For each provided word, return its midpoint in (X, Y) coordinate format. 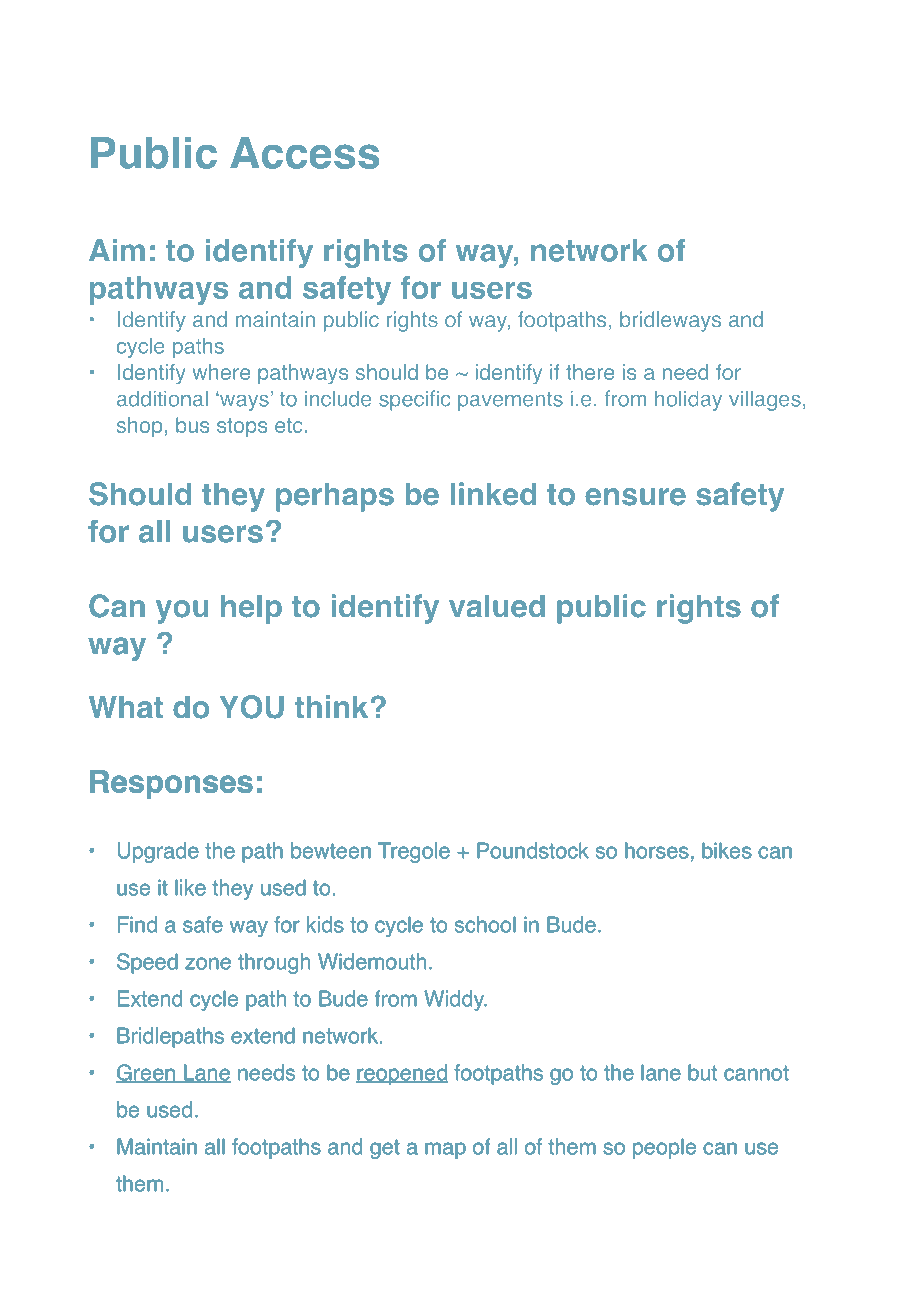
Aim (117, 250)
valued (497, 606)
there (590, 372)
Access (305, 153)
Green (146, 1073)
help (251, 609)
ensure (635, 497)
